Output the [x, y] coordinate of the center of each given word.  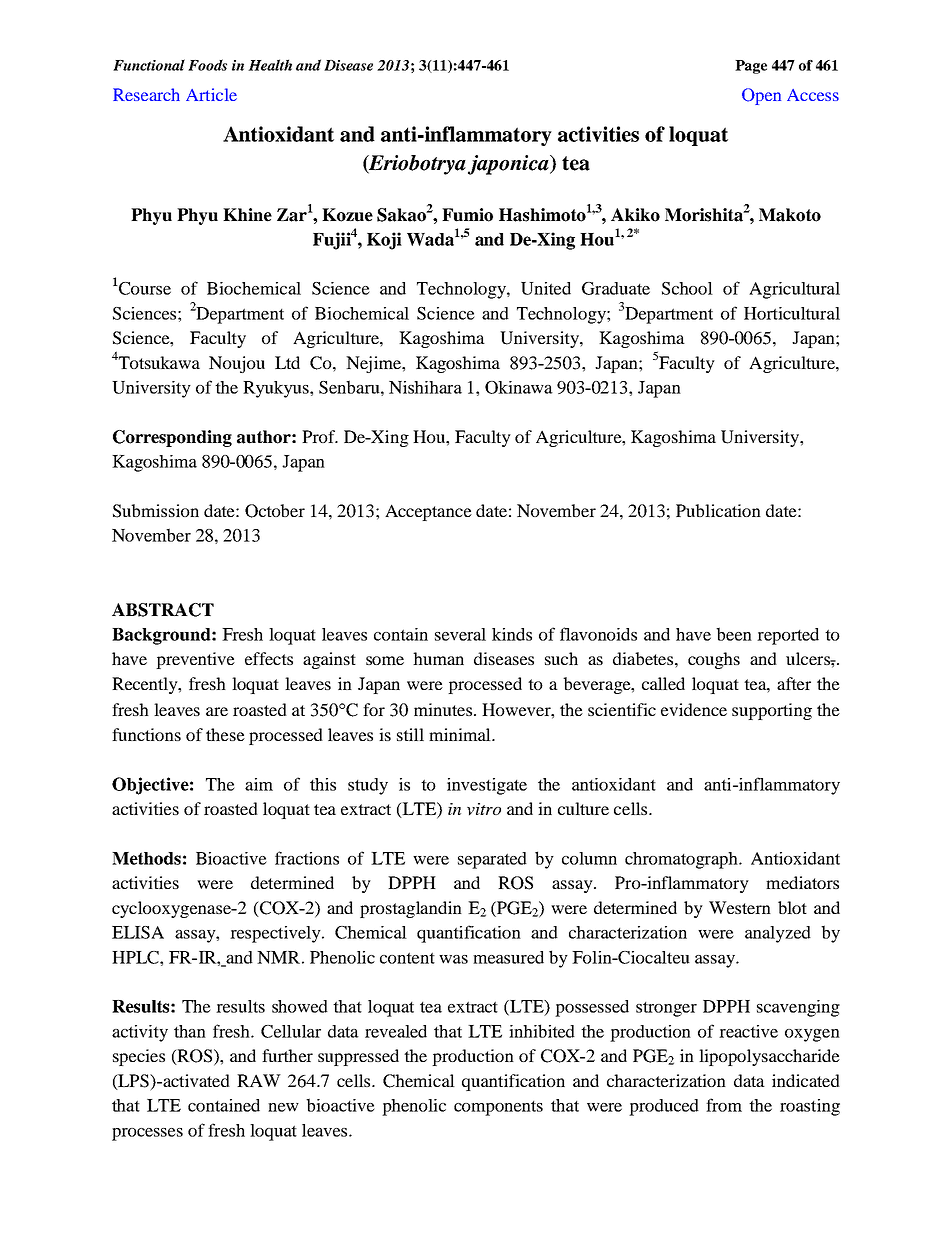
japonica [509, 165]
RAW [259, 1080]
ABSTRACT [163, 610]
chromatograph [682, 860]
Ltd [287, 362]
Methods [146, 858]
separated [492, 860]
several [460, 634]
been [734, 634]
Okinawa [519, 387]
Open [761, 96]
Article [211, 94]
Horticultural [792, 313]
